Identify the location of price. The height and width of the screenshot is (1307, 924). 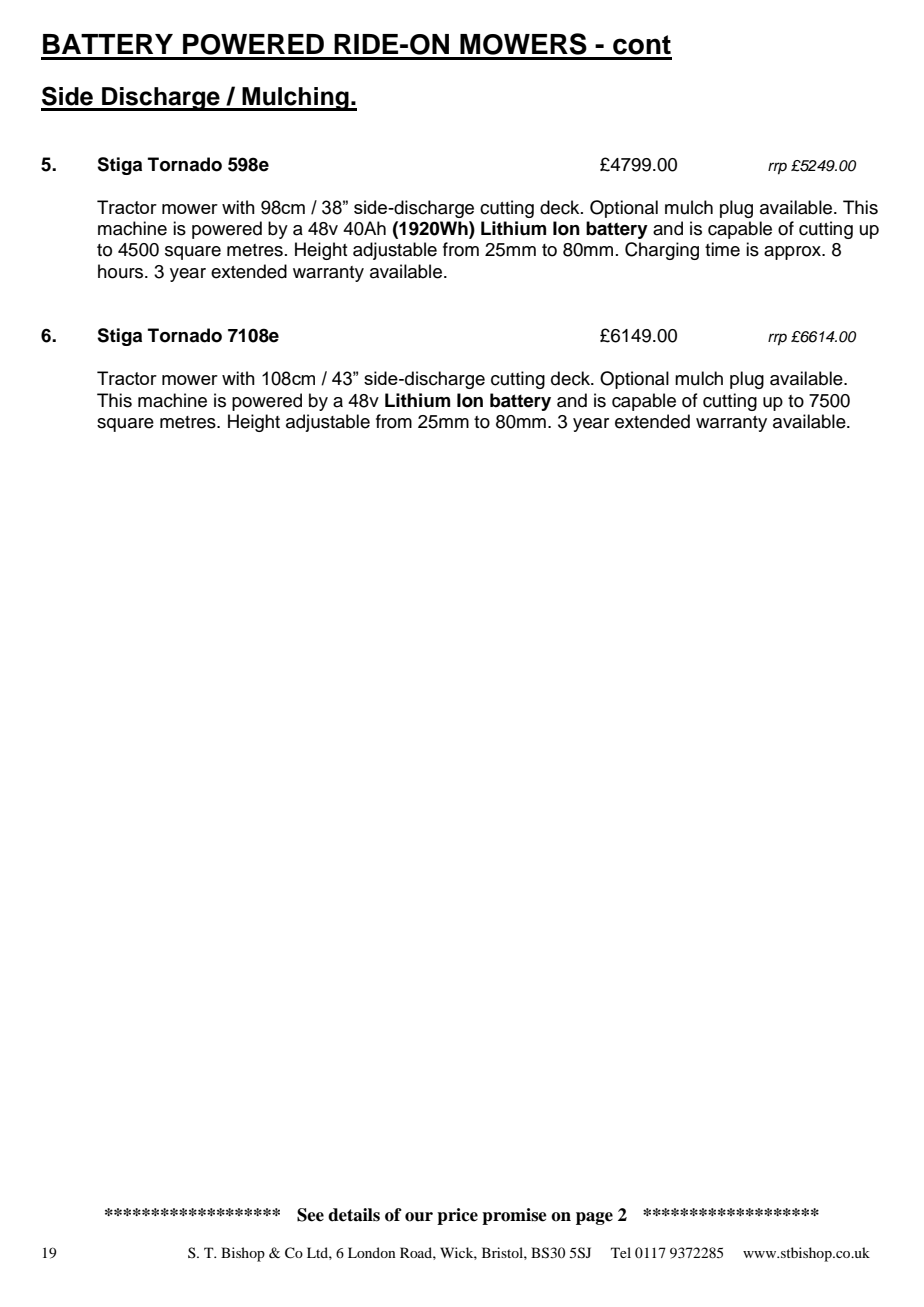
(457, 1216).
